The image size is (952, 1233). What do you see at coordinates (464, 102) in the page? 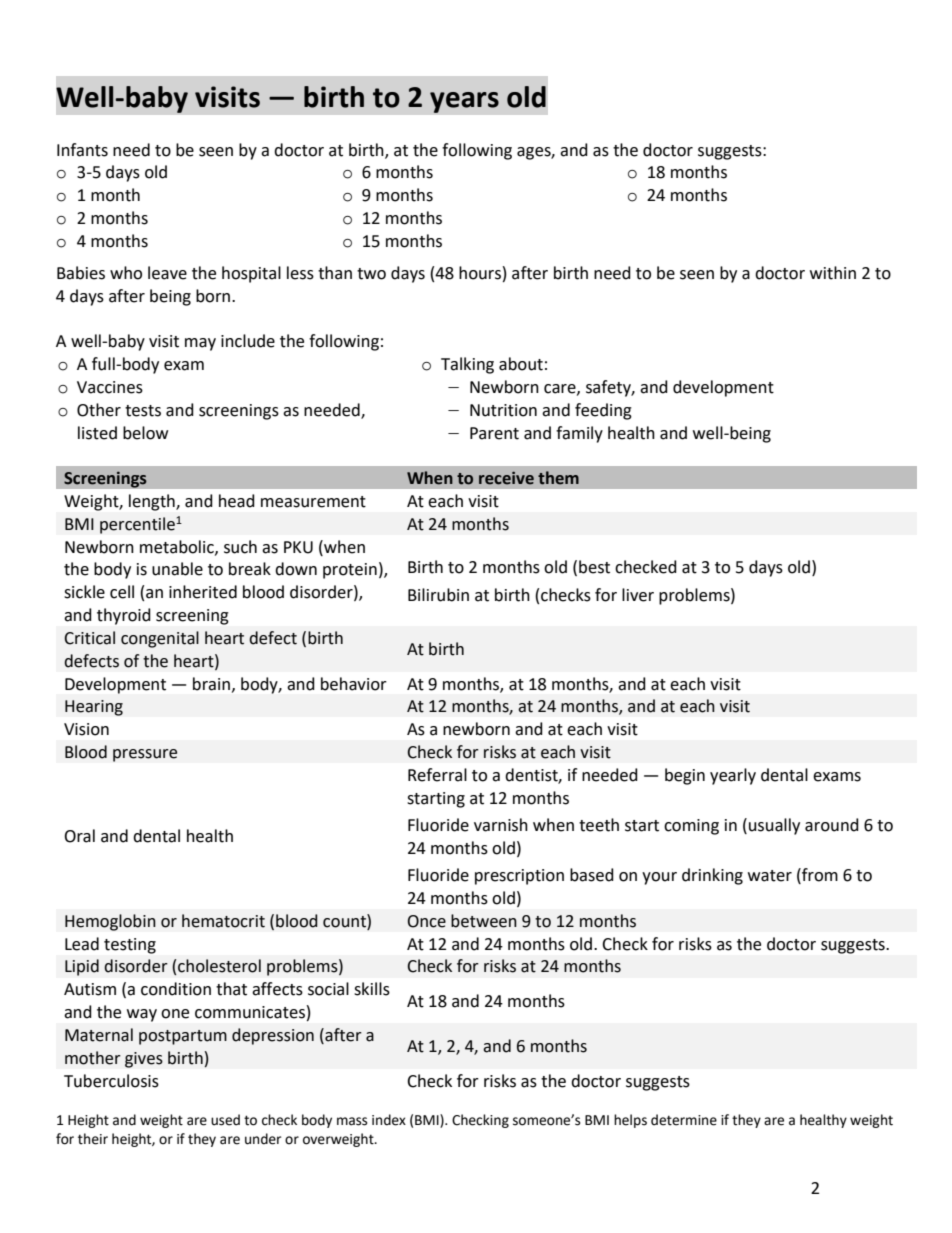
I see `years` at bounding box center [464, 102].
